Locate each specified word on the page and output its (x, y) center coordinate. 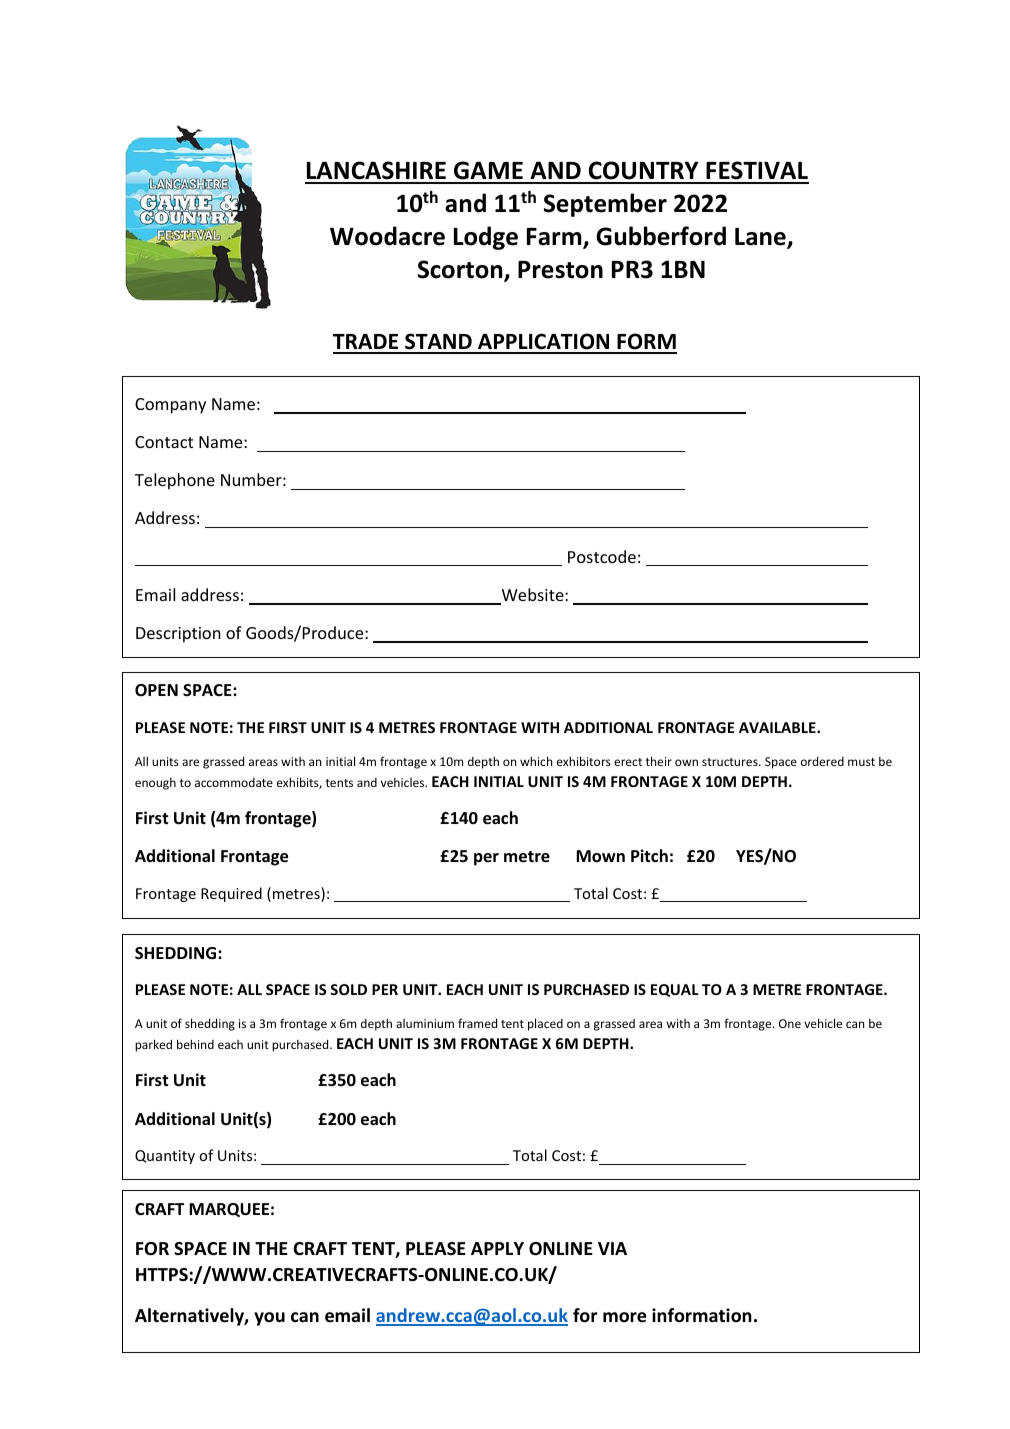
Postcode (602, 556)
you (269, 1319)
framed (477, 1023)
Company (170, 406)
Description (178, 635)
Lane (761, 238)
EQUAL (675, 990)
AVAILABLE (778, 727)
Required (231, 894)
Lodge (486, 238)
